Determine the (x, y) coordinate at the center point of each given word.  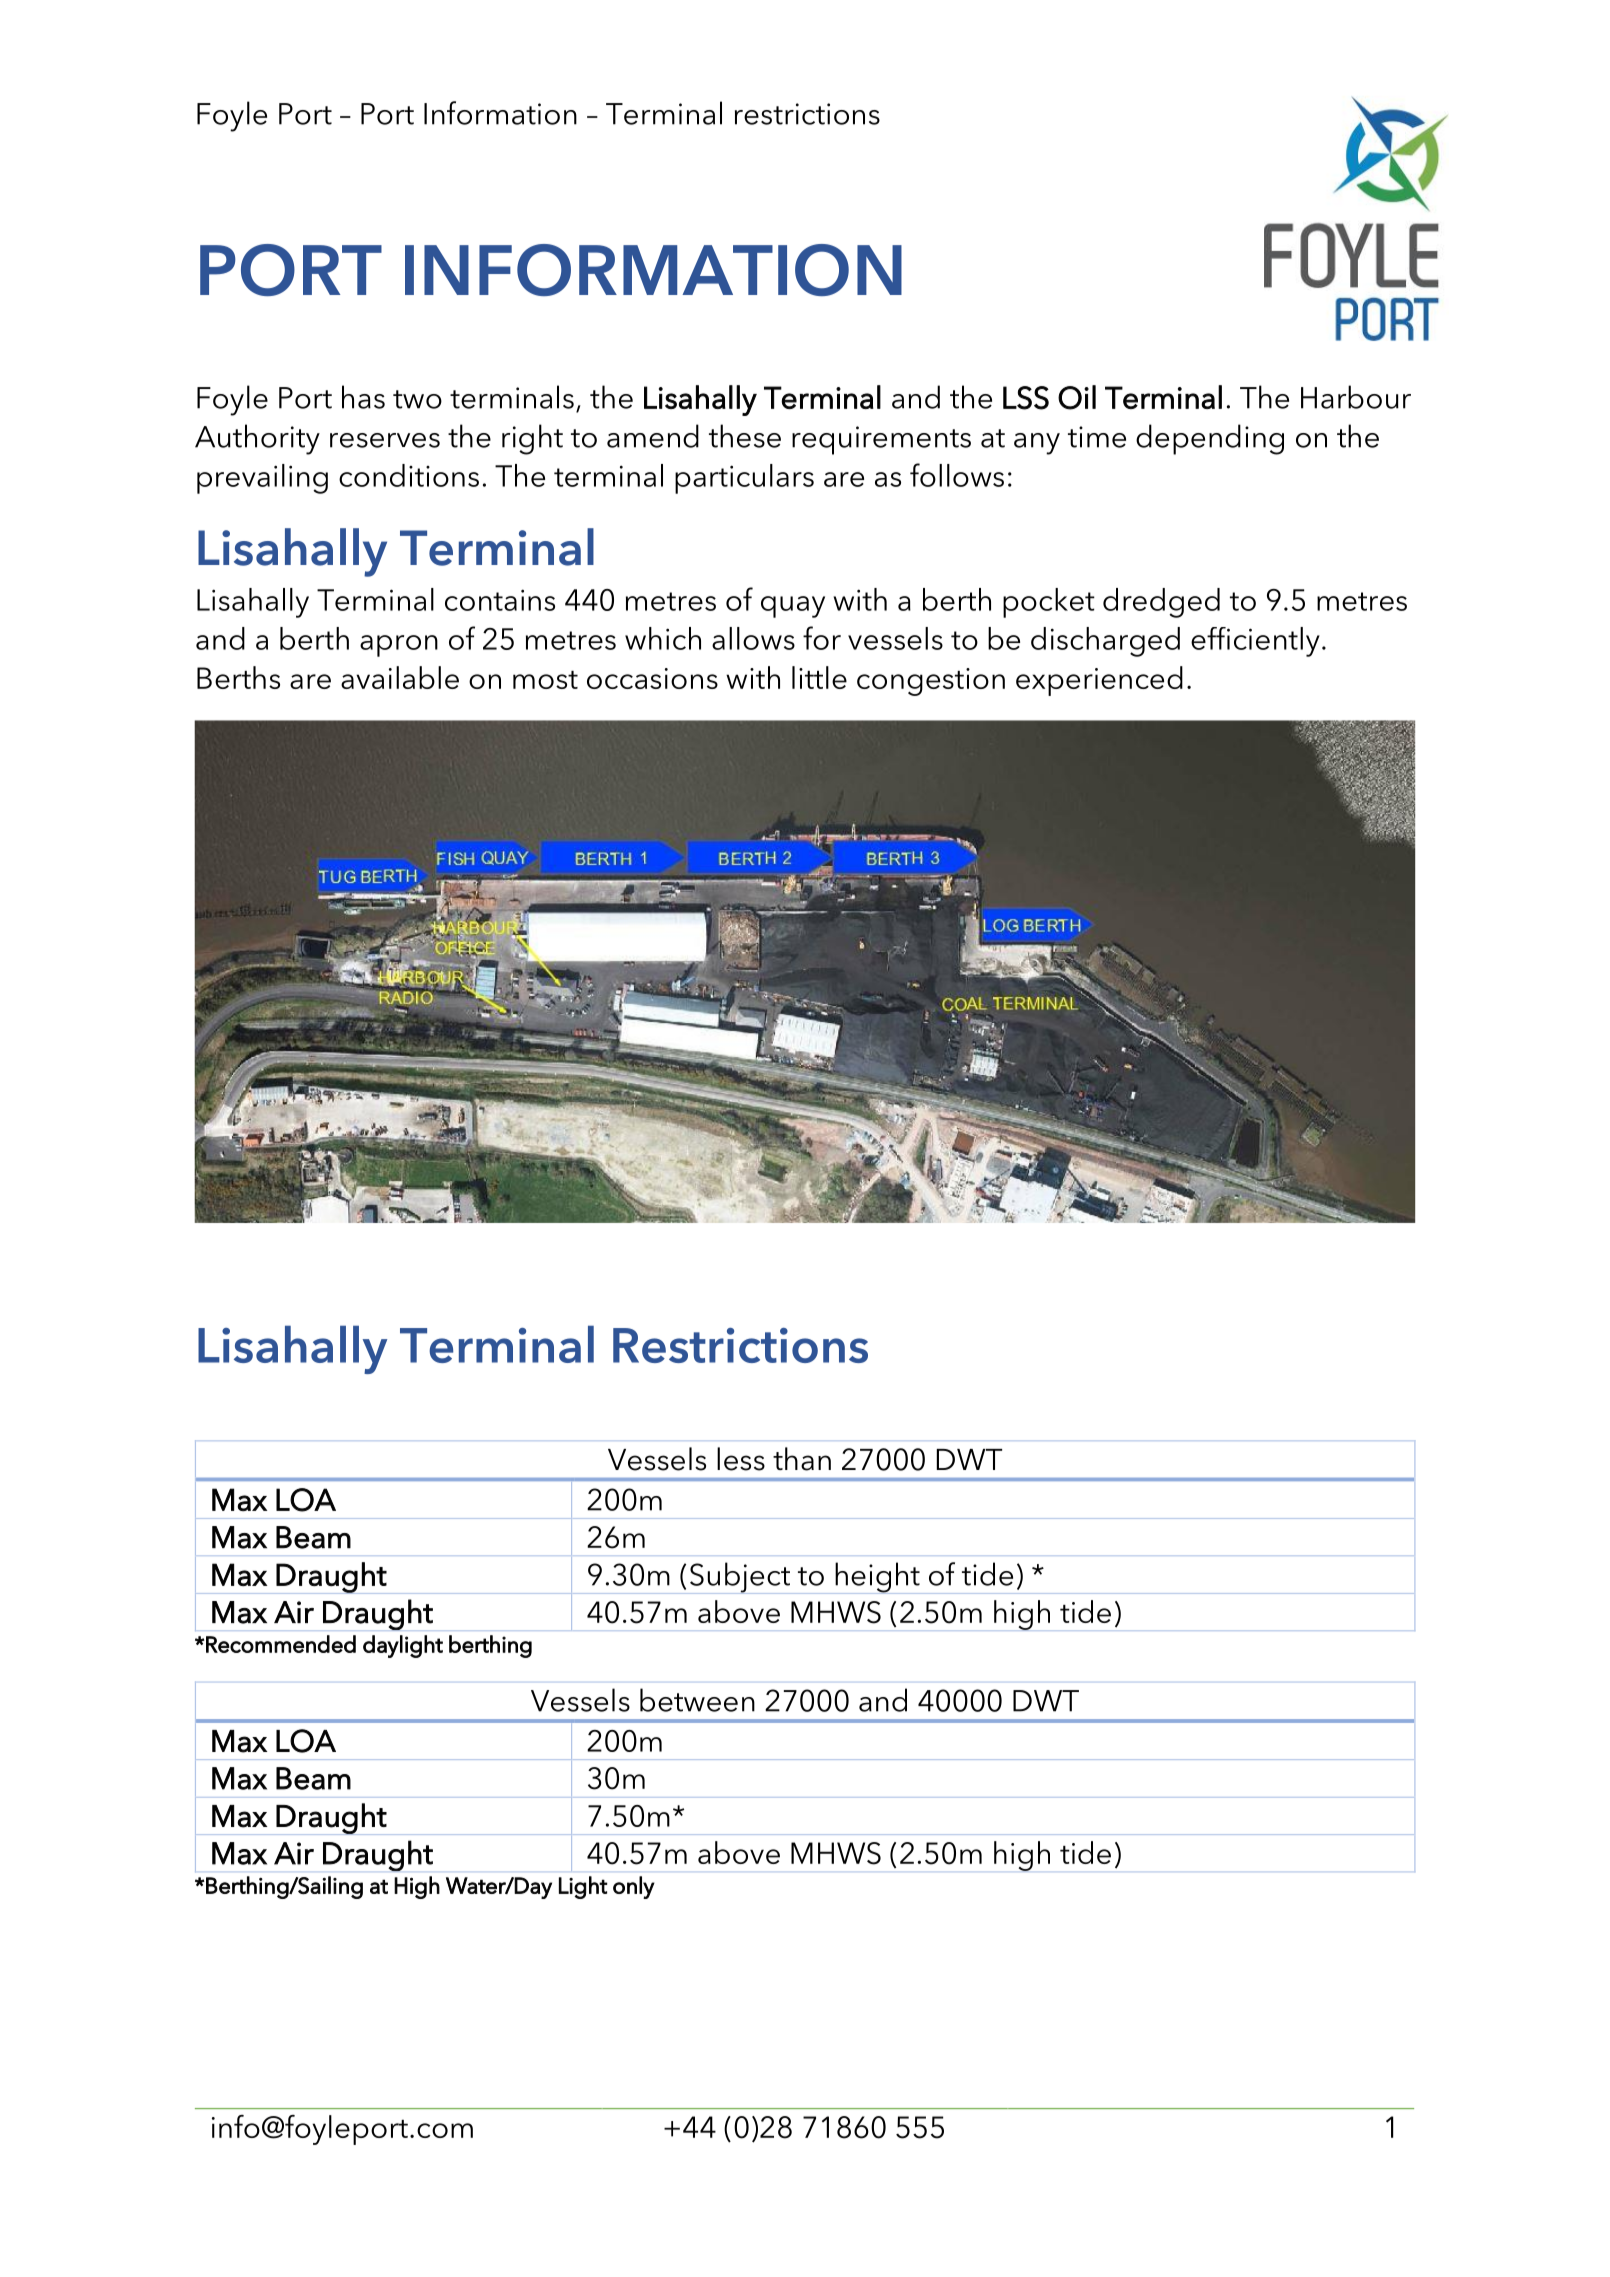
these (745, 436)
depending (1210, 439)
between (697, 1700)
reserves (385, 440)
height (877, 1578)
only (634, 1887)
